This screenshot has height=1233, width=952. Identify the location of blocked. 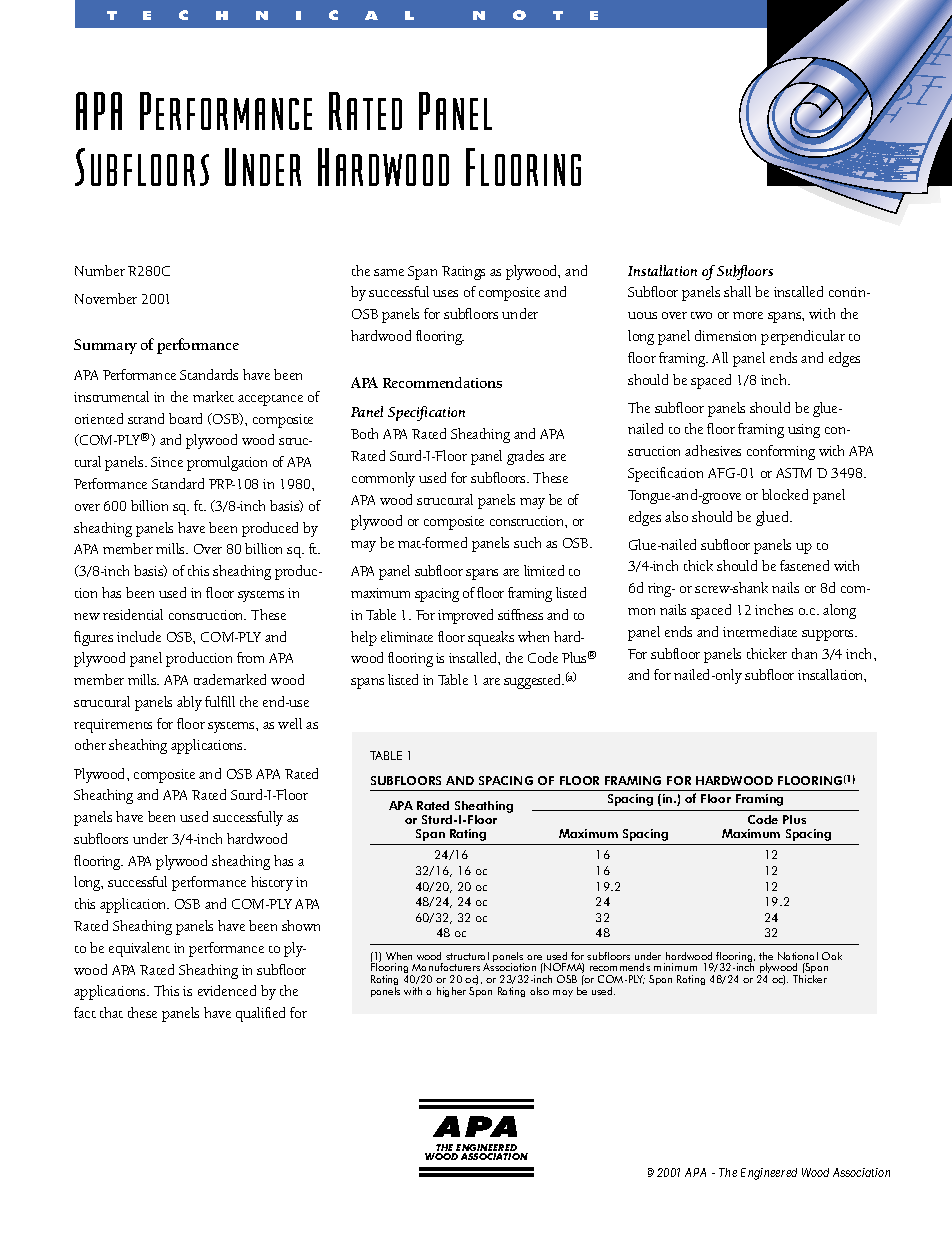
(785, 494).
